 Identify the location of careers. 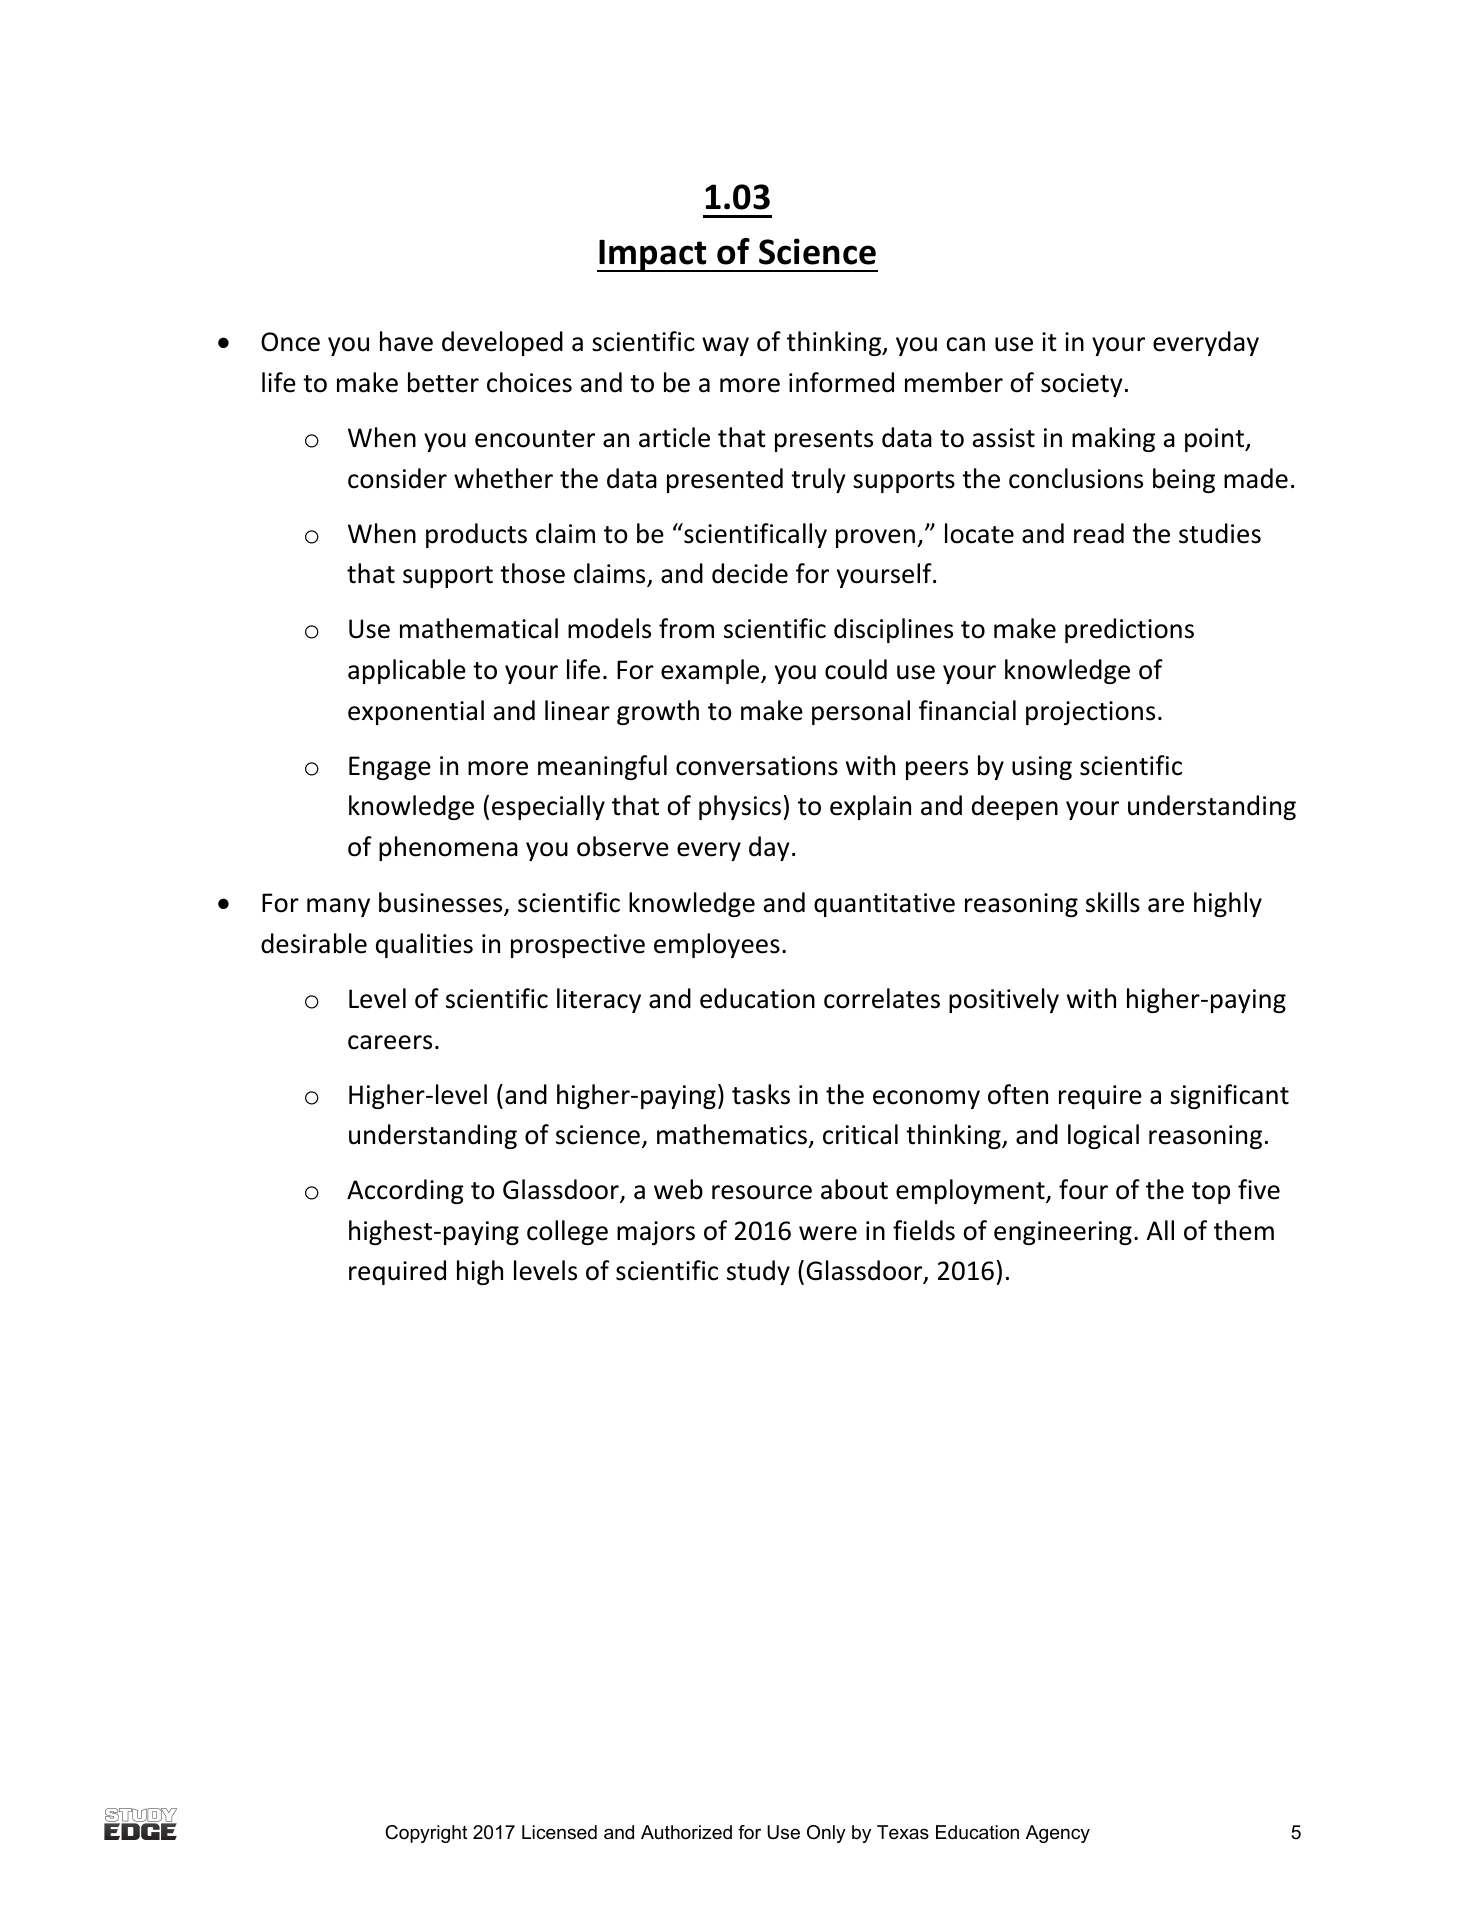
(390, 1042).
